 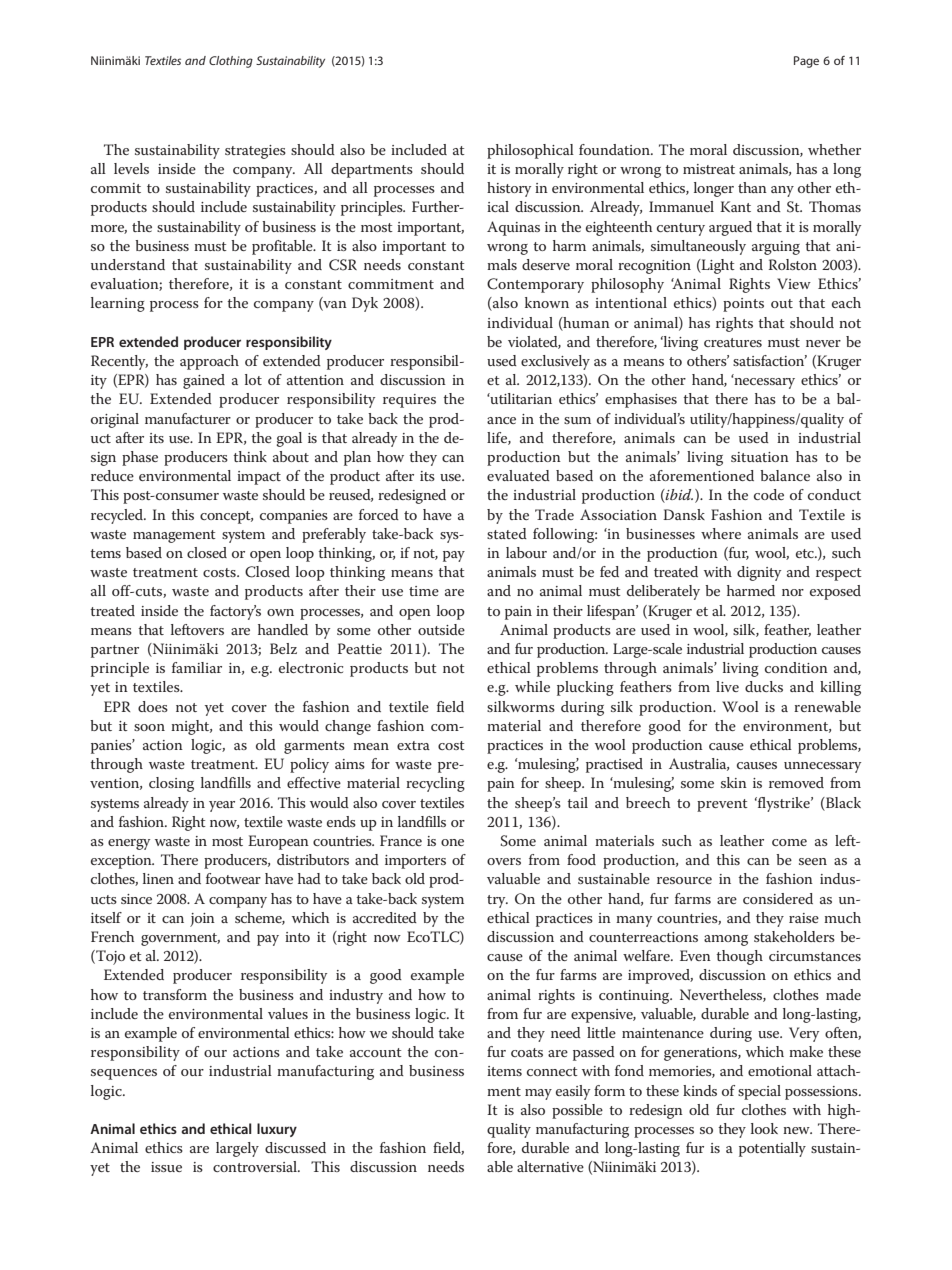 I want to click on Clothing, so click(x=231, y=62).
